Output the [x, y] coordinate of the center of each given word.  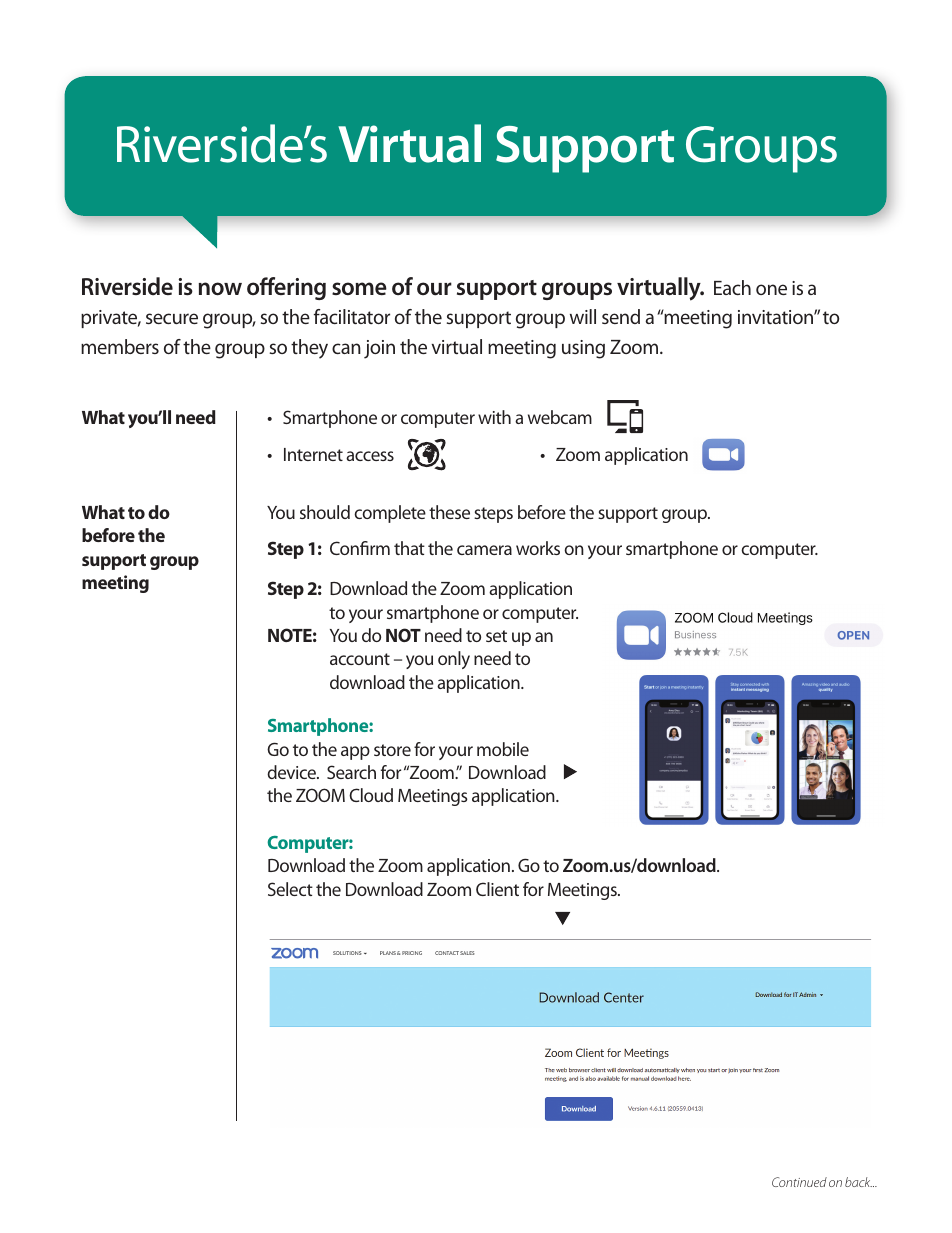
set [496, 636]
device [292, 772]
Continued [799, 1182]
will [583, 316]
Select [290, 889]
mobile [503, 749]
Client [497, 889]
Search [351, 772]
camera [484, 550]
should [325, 512]
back [858, 1182]
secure [172, 318]
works [538, 548]
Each [732, 287]
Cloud [371, 795]
